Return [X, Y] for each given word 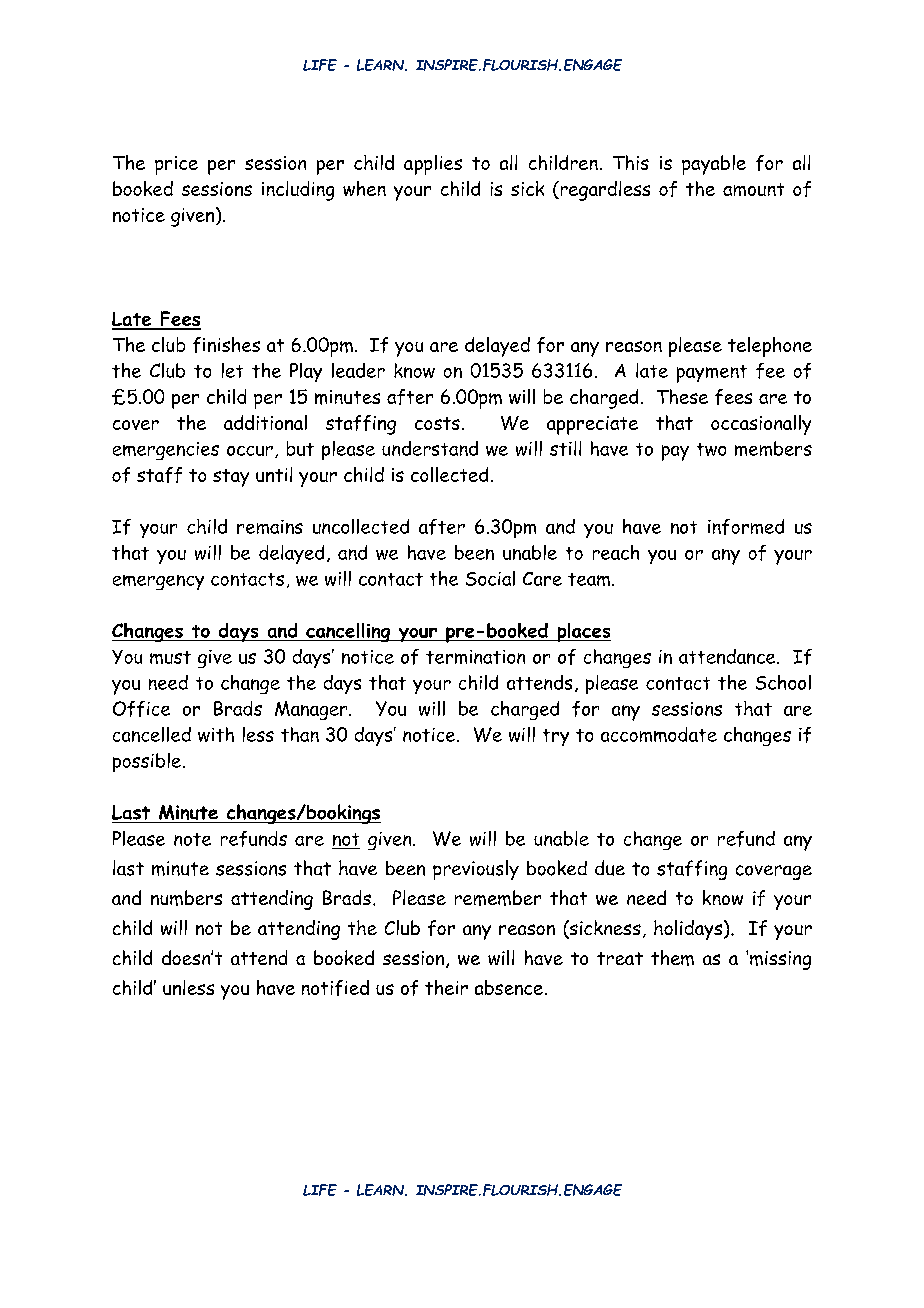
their [446, 987]
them [672, 958]
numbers [186, 898]
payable [714, 165]
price [176, 165]
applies [433, 165]
